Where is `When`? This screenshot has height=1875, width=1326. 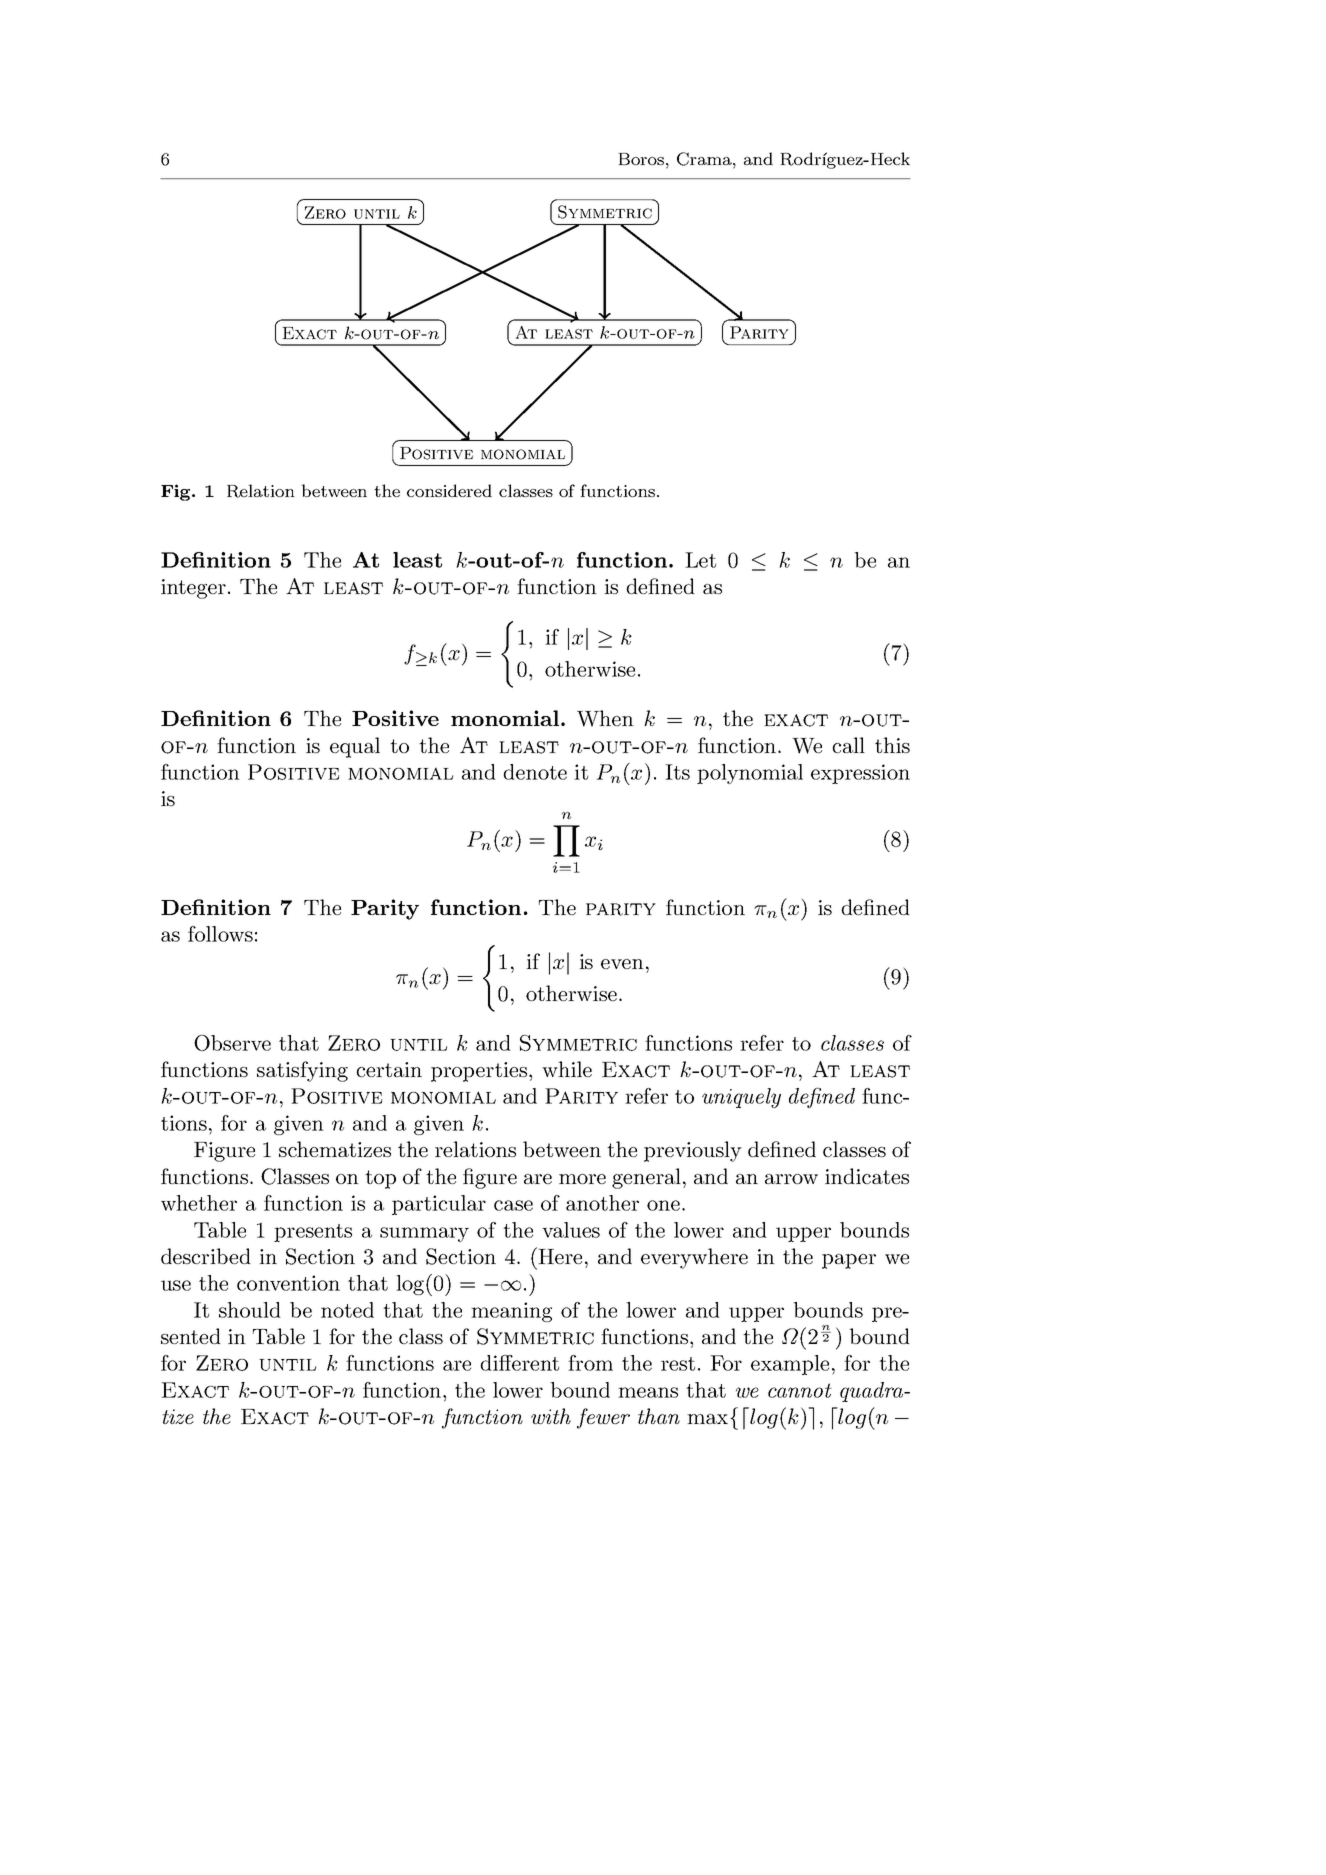
When is located at coordinates (605, 718).
